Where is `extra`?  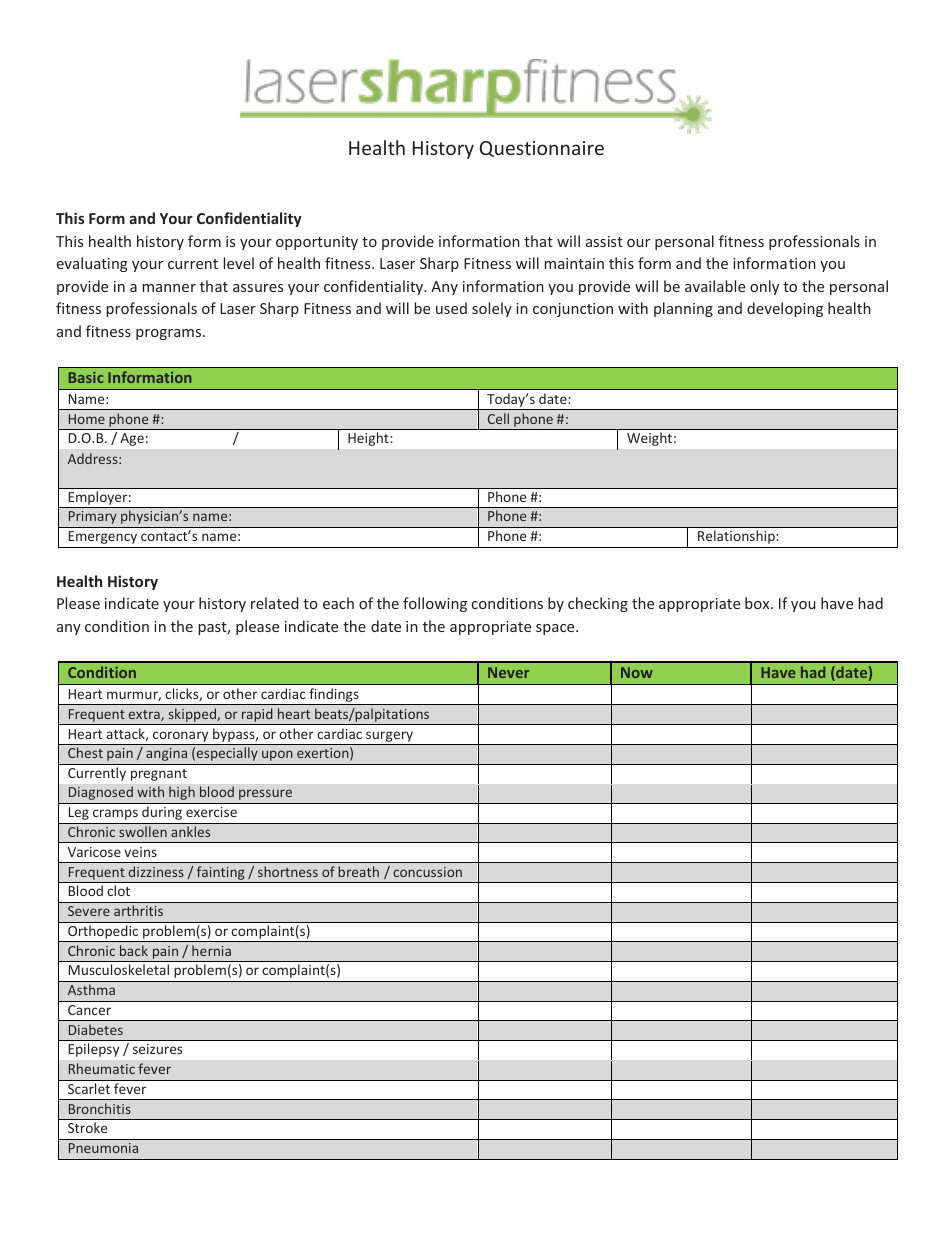
extra is located at coordinates (145, 715).
